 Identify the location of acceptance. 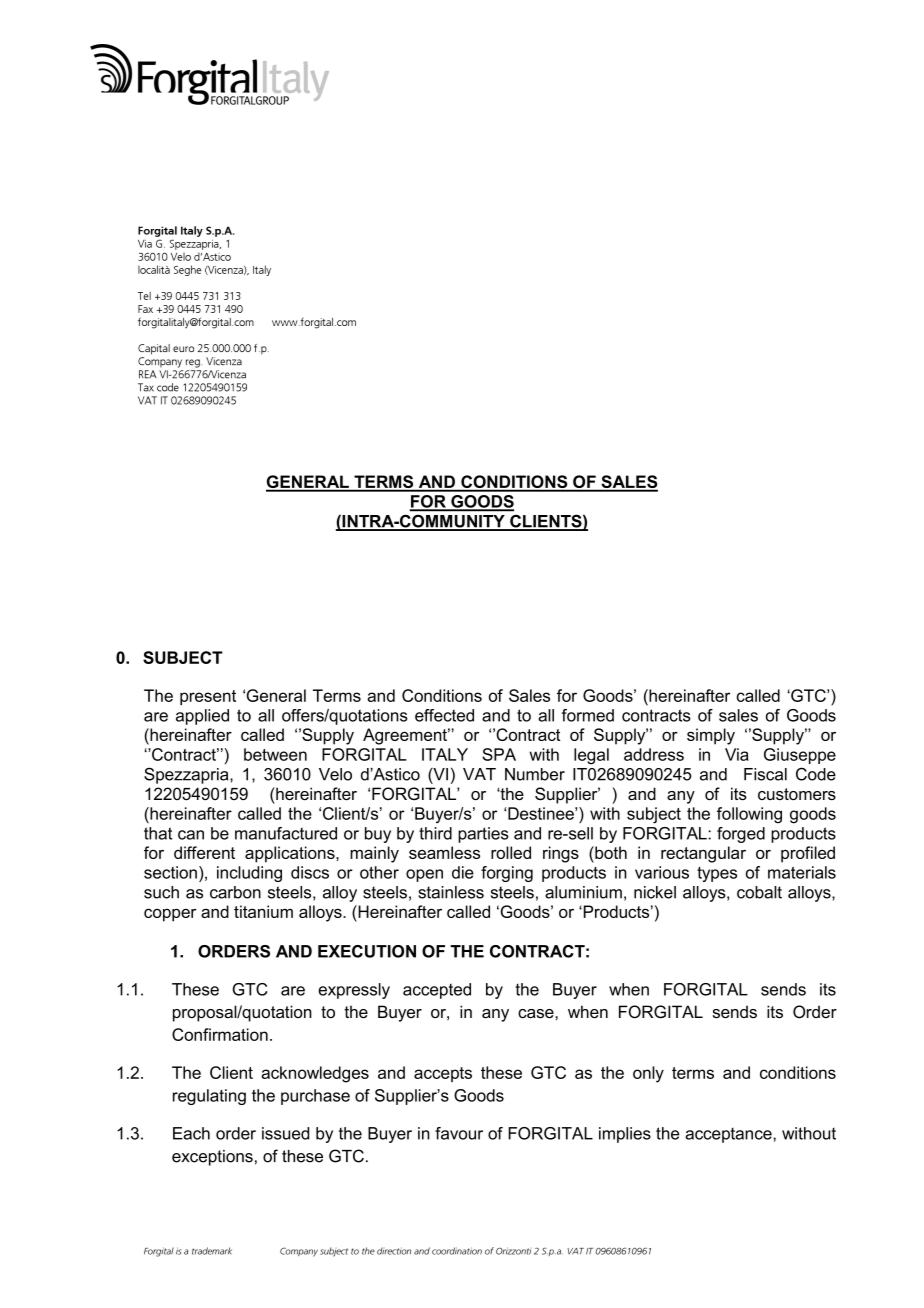
(729, 1135).
